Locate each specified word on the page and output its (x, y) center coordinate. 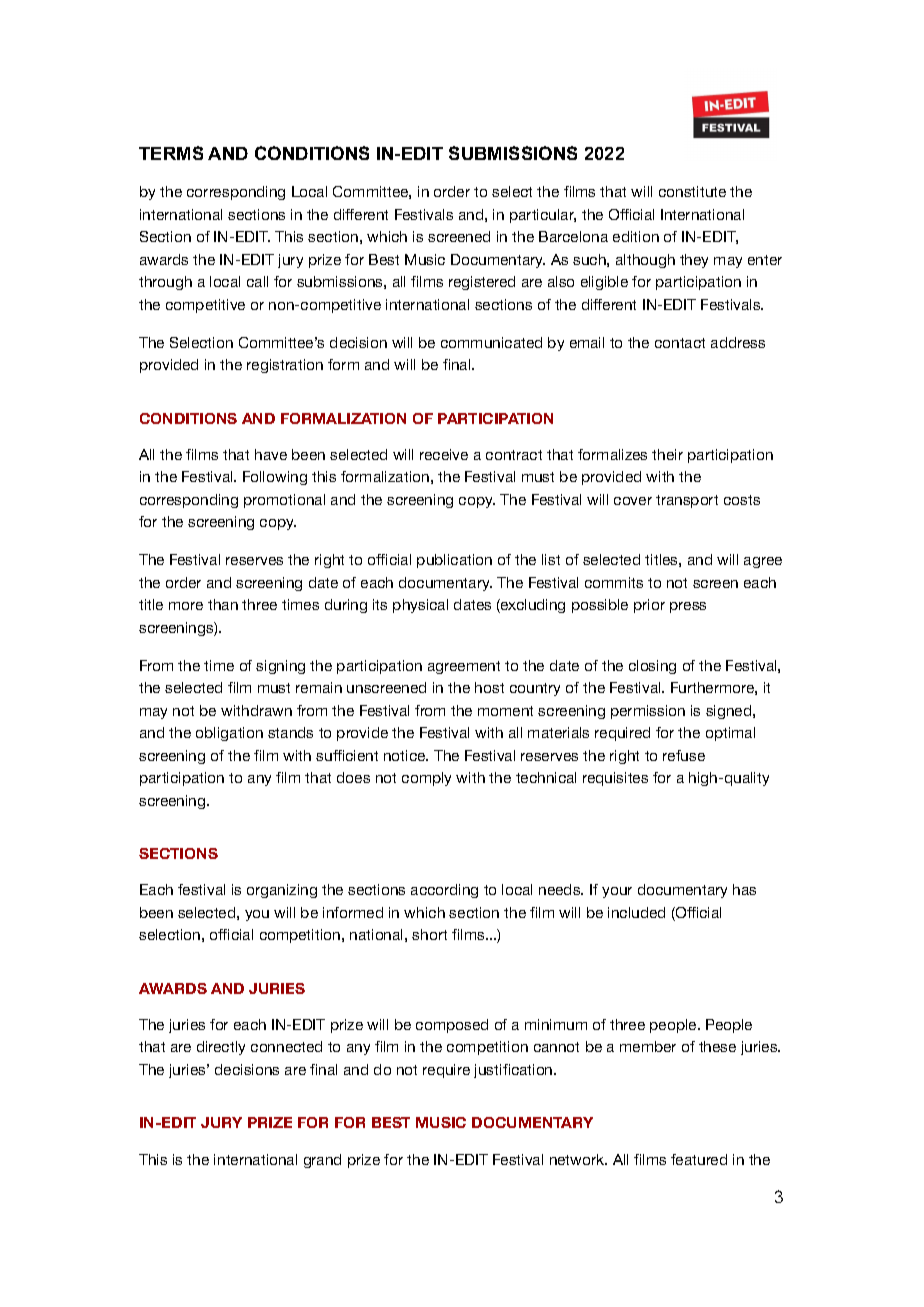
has (744, 889)
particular (543, 216)
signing (280, 667)
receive (444, 454)
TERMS (171, 153)
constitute (692, 191)
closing (652, 667)
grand (322, 1161)
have (271, 454)
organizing (282, 891)
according (444, 891)
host (489, 687)
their (667, 454)
